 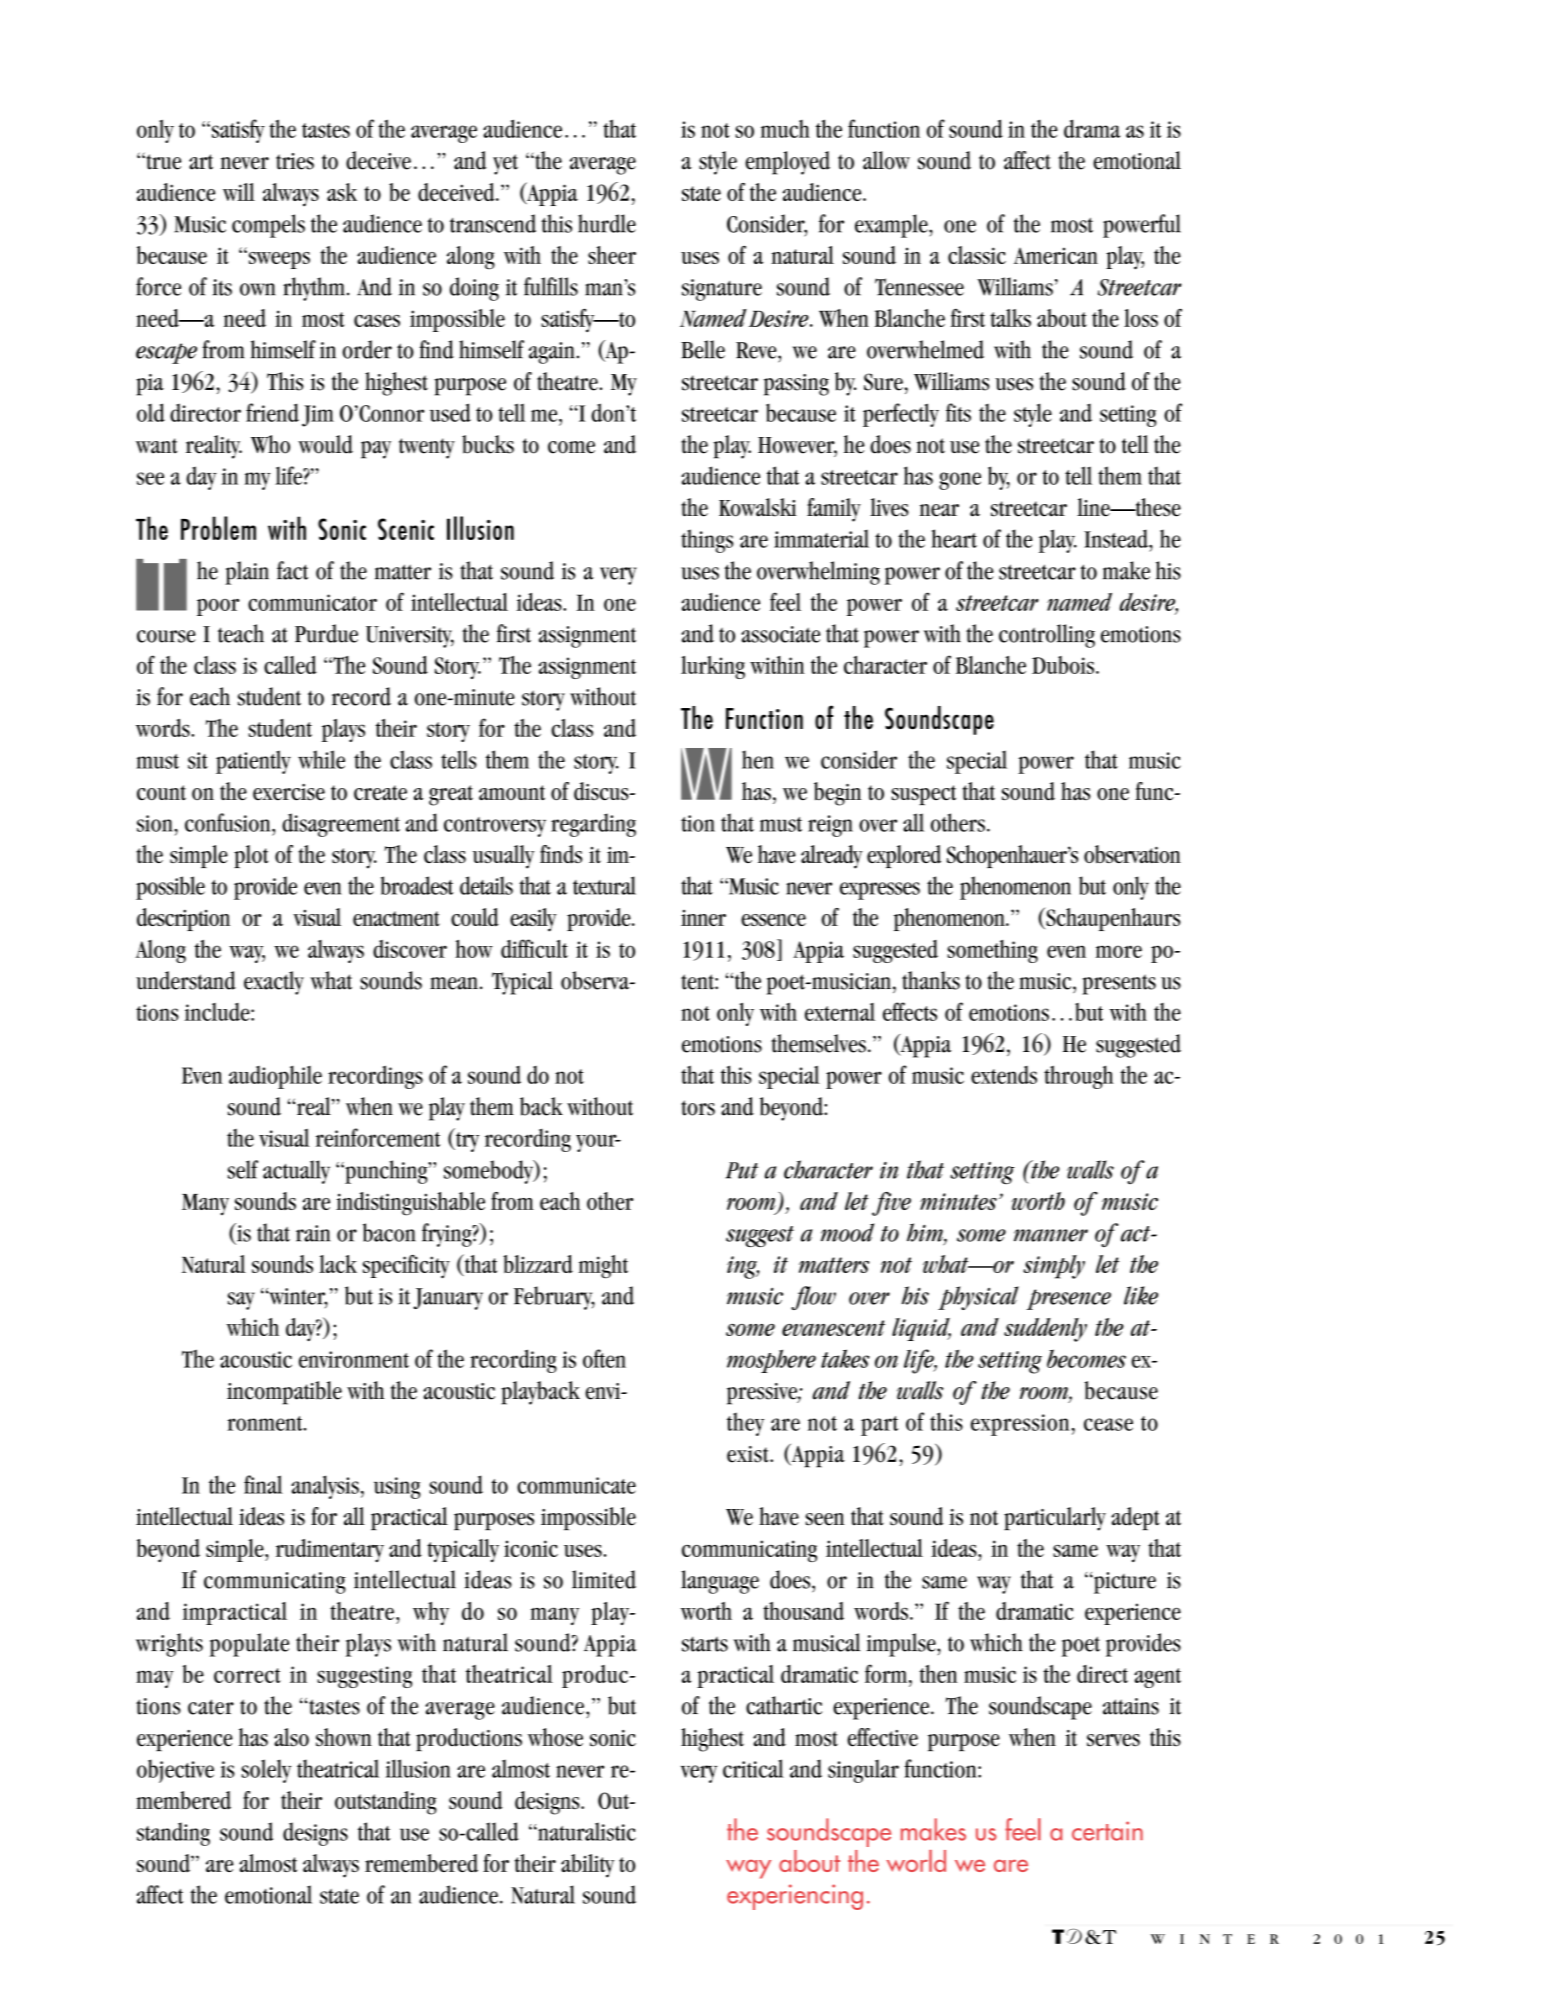 What do you see at coordinates (1054, 1267) in the screenshot?
I see `simply` at bounding box center [1054, 1267].
